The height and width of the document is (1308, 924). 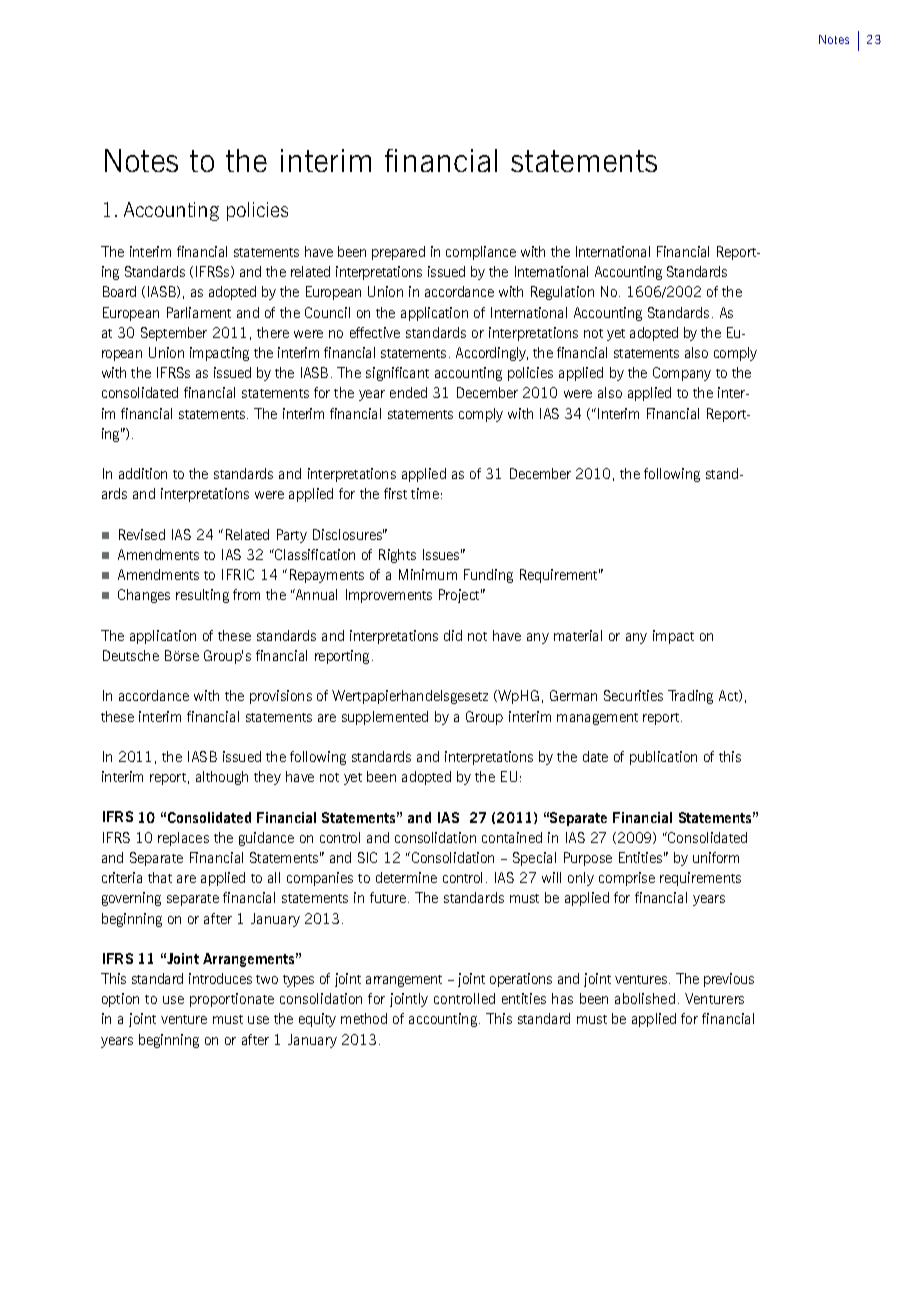 What do you see at coordinates (663, 758) in the document?
I see `publication` at bounding box center [663, 758].
